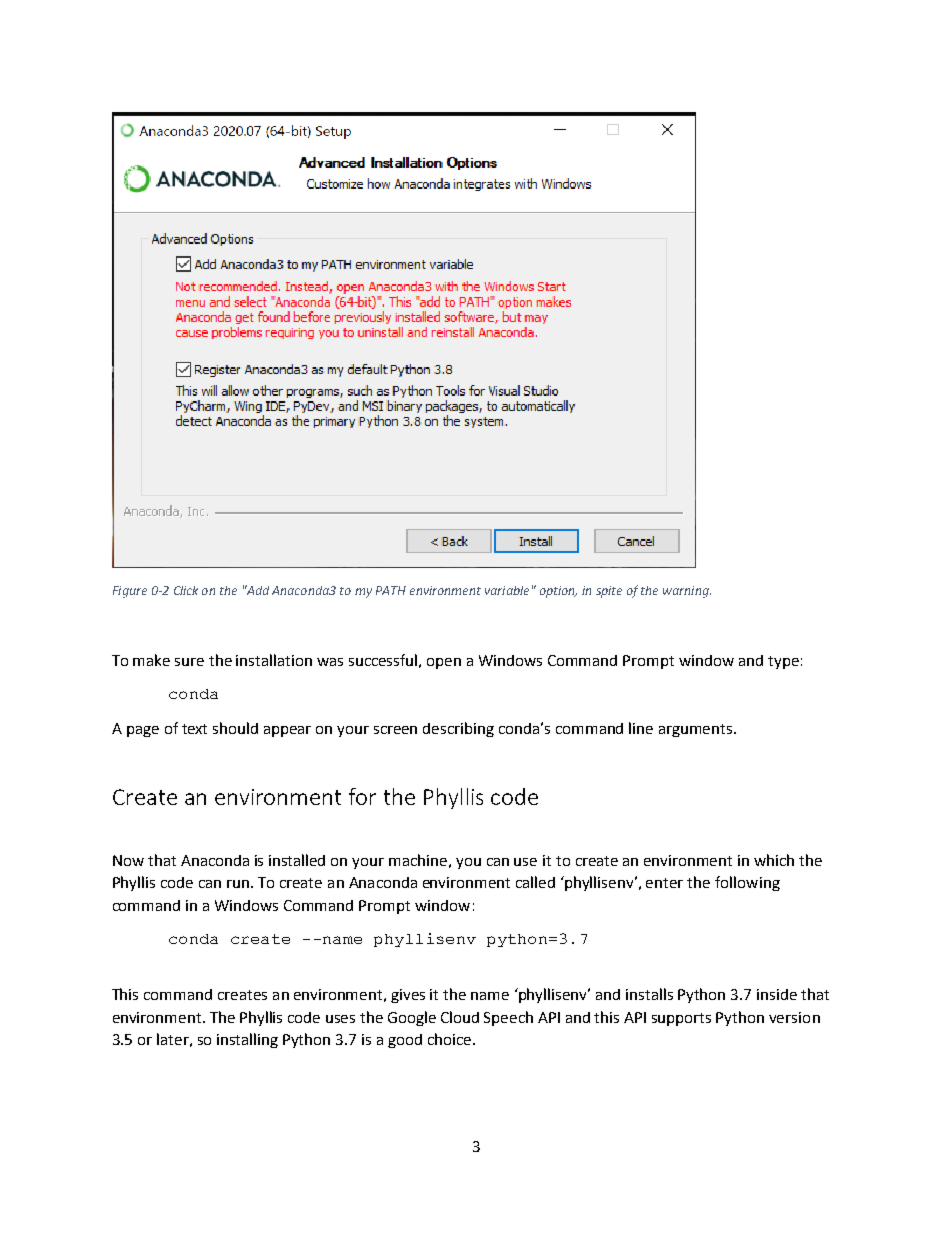  Describe the element at coordinates (747, 883) in the document. I see `following` at that location.
